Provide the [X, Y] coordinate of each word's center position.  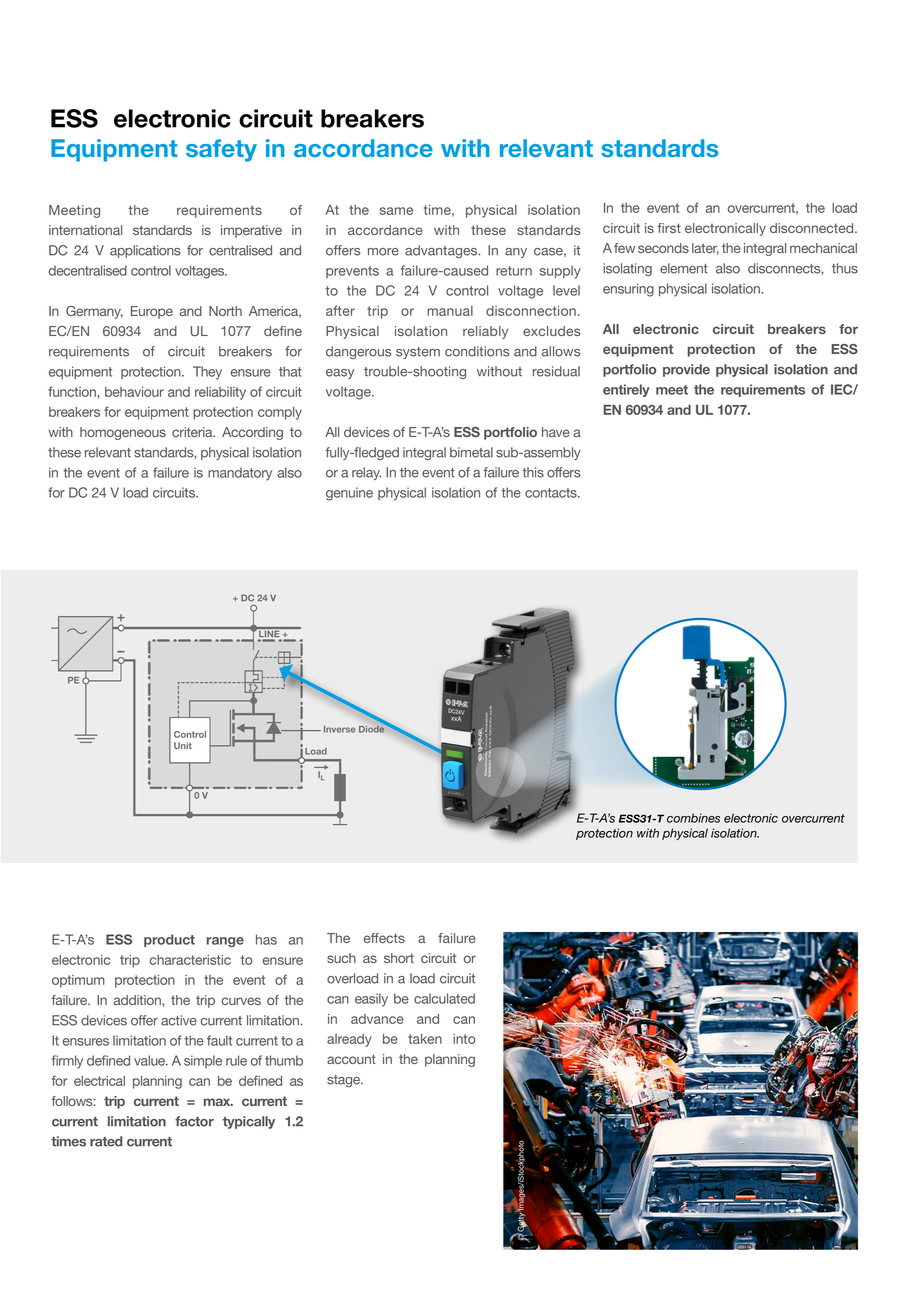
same [396, 211]
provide [686, 370]
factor [194, 1121]
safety [221, 150]
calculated [444, 998]
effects [384, 938]
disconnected [813, 228]
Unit [183, 745]
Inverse [340, 729]
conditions [477, 351]
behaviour [134, 392]
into [464, 1039]
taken [425, 1039]
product [169, 940]
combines [693, 818]
